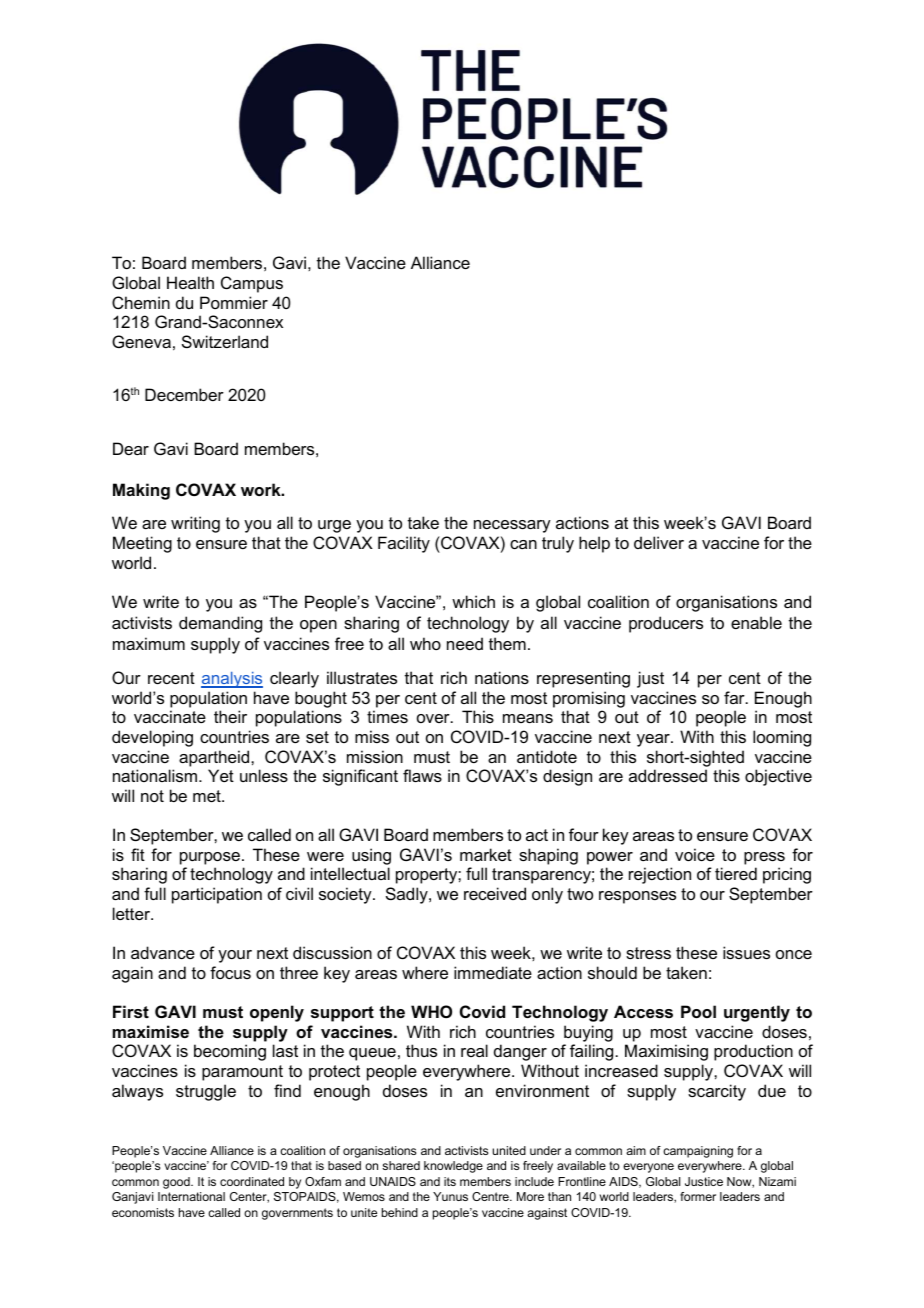 This page has width=924, height=1308. What do you see at coordinates (659, 542) in the page?
I see `deliver` at bounding box center [659, 542].
